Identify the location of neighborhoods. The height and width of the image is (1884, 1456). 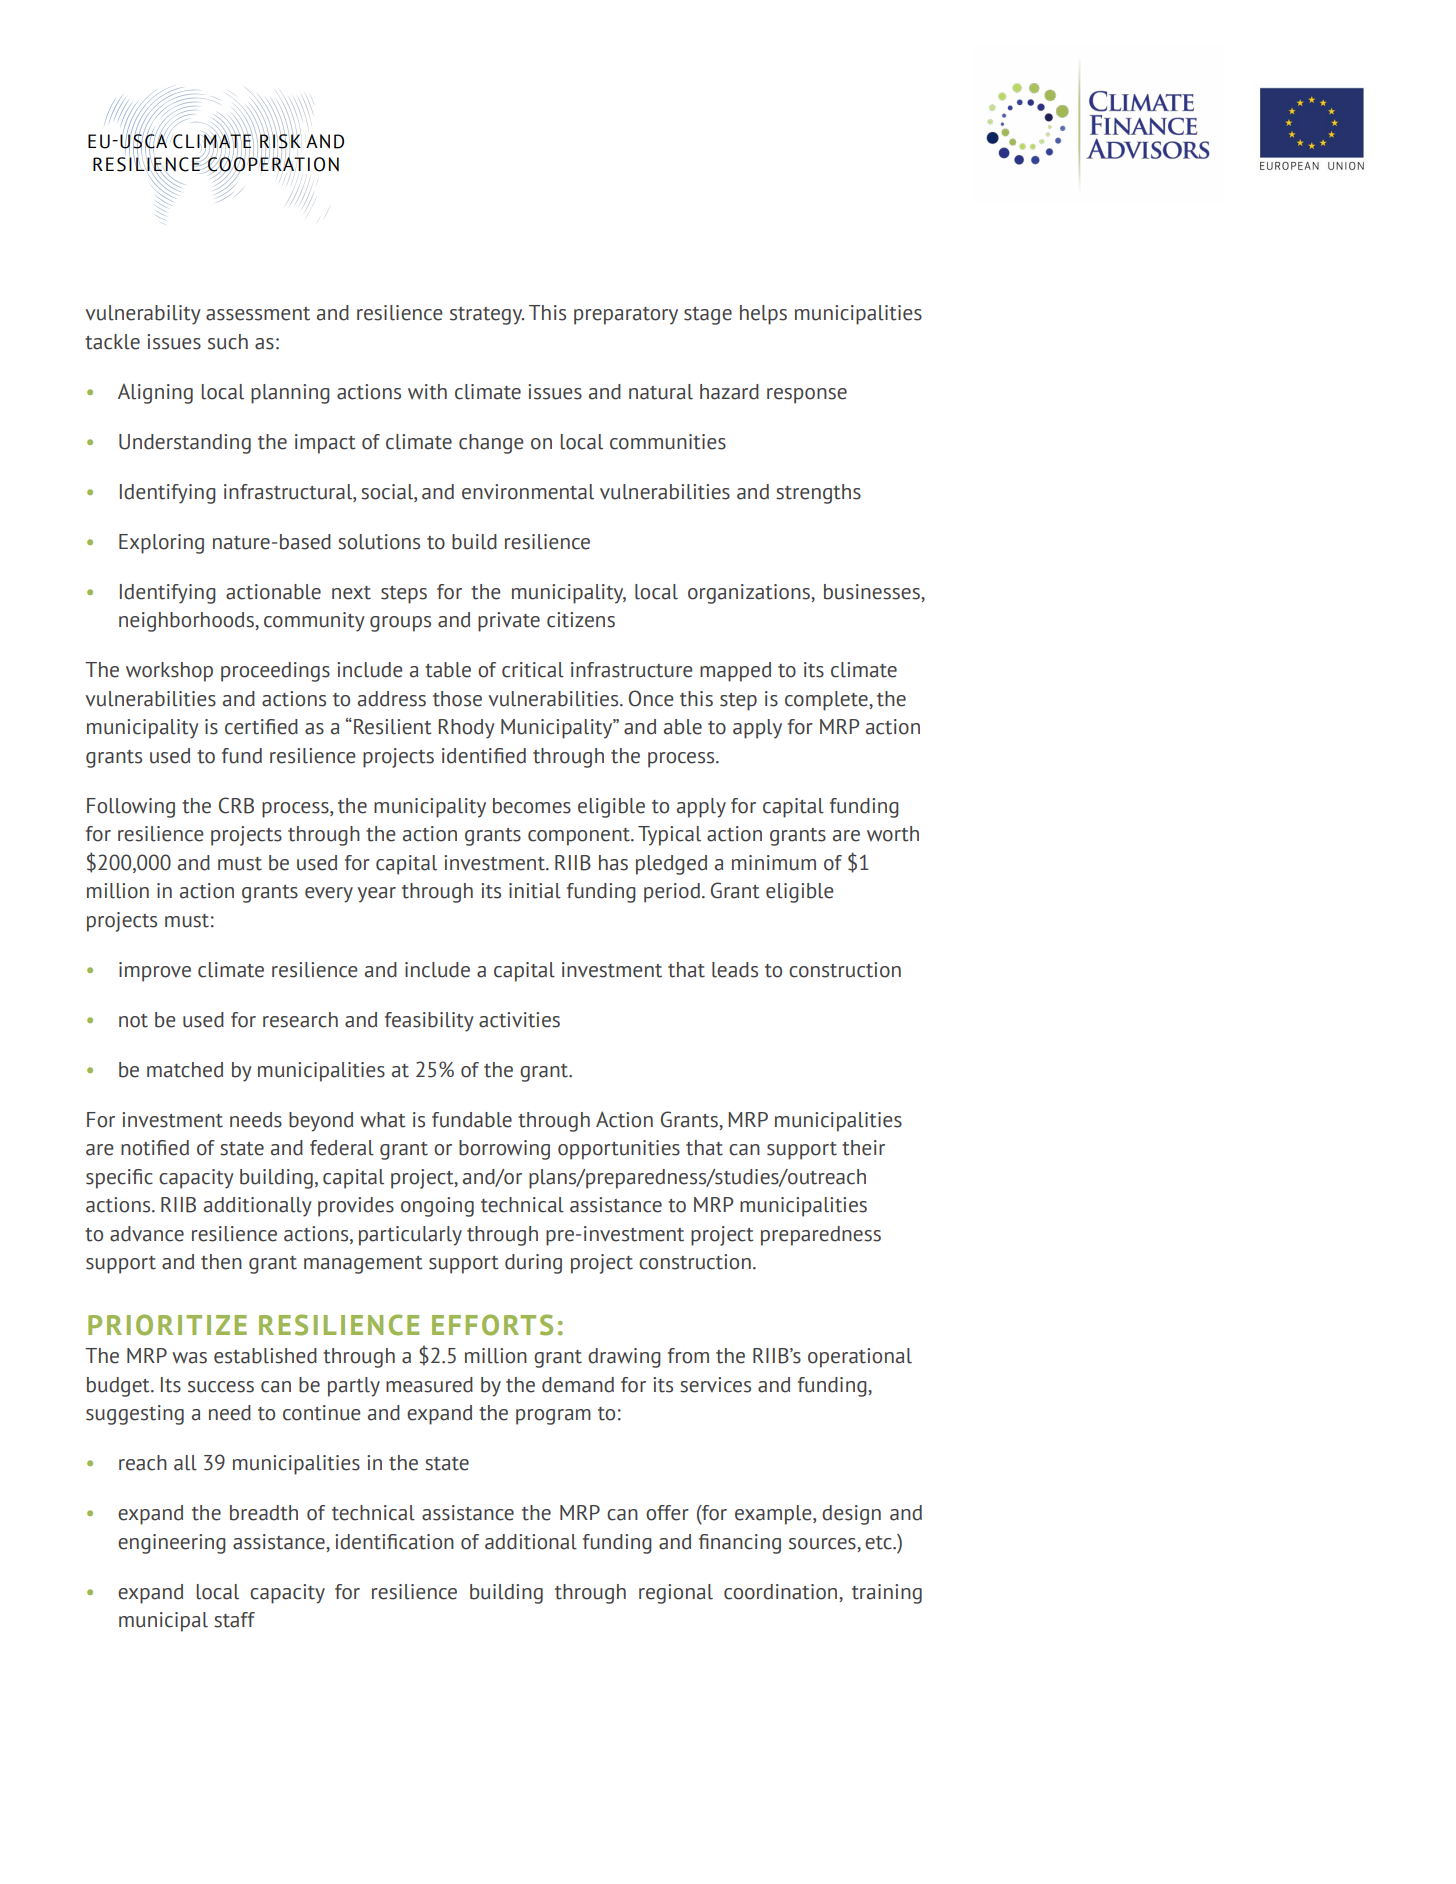
(187, 622).
